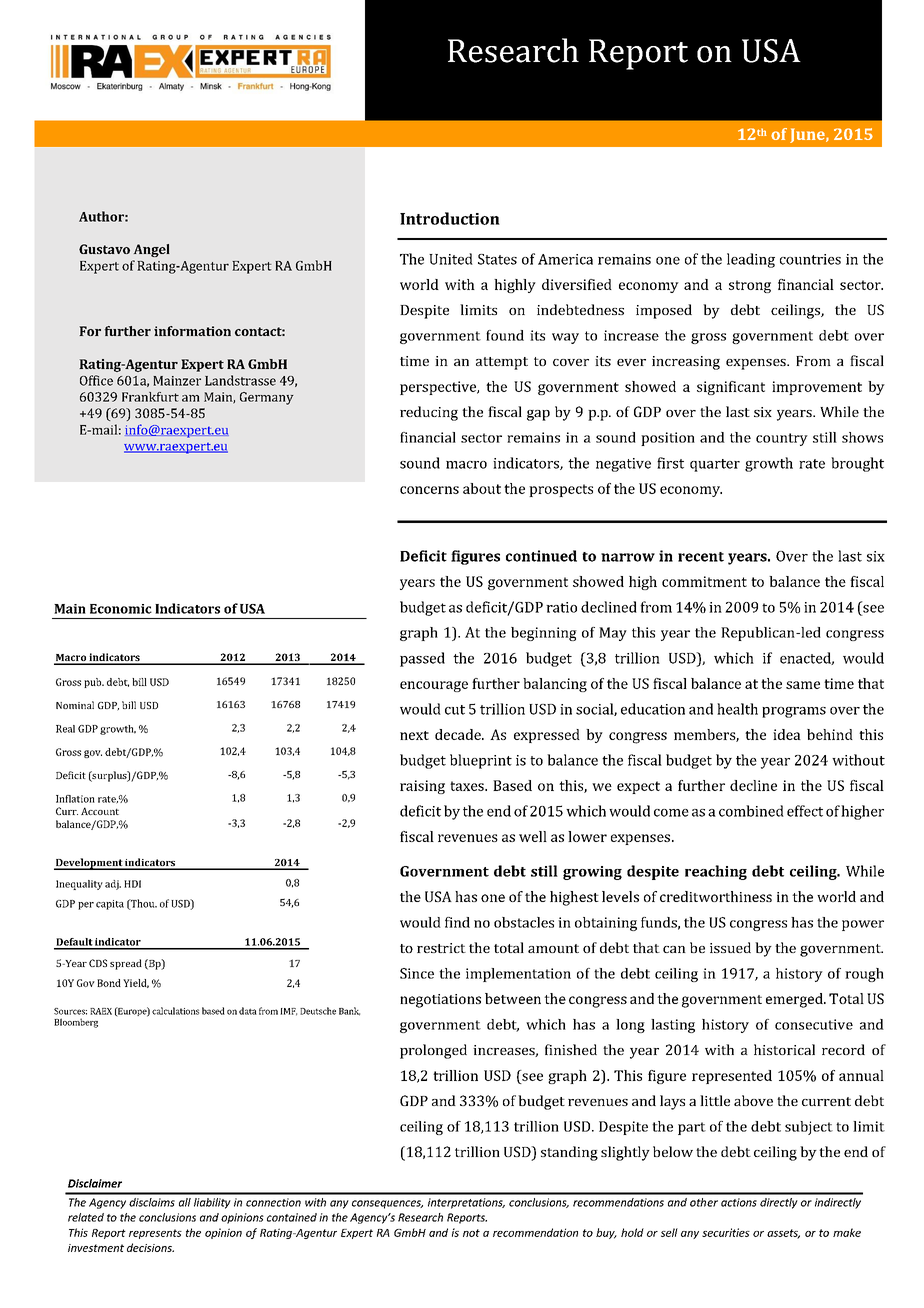 The width and height of the screenshot is (924, 1308). Describe the element at coordinates (466, 1203) in the screenshot. I see `interpretations` at that location.
